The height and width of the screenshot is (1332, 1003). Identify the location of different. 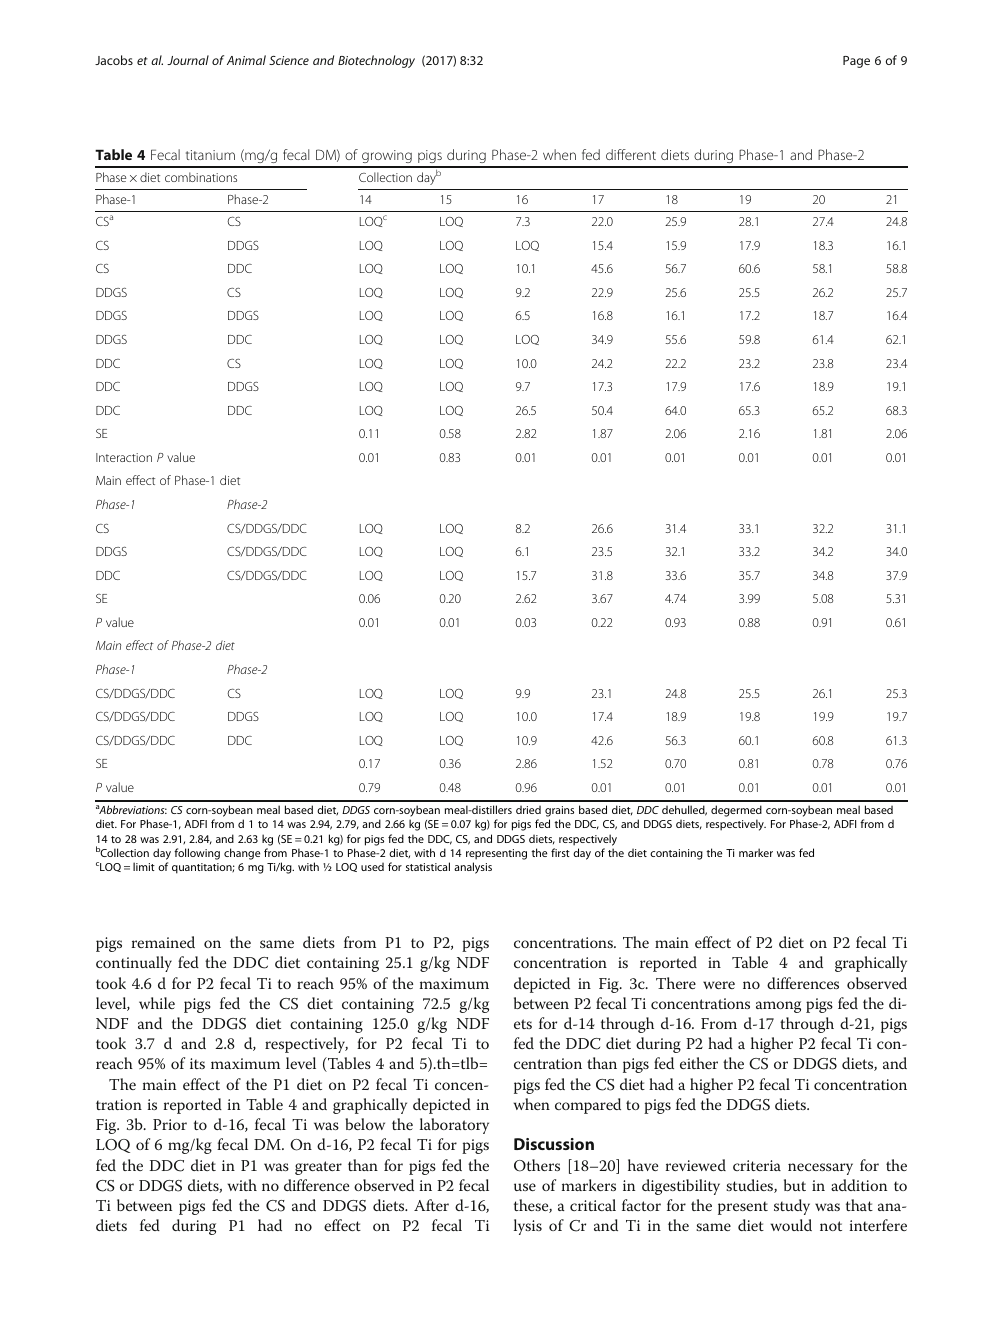
(631, 154).
